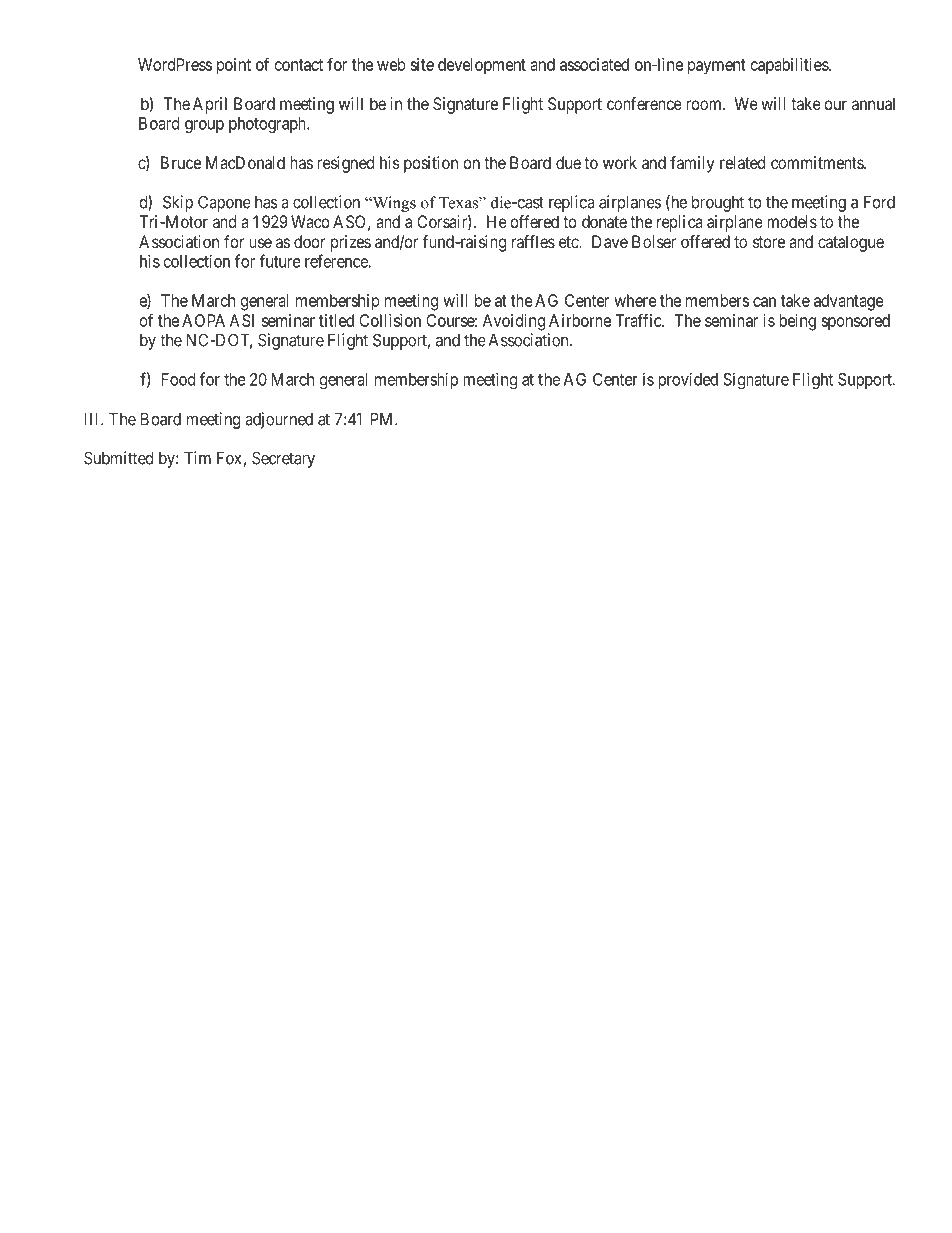 Image resolution: width=952 pixels, height=1233 pixels. What do you see at coordinates (688, 380) in the image?
I see `provided` at bounding box center [688, 380].
